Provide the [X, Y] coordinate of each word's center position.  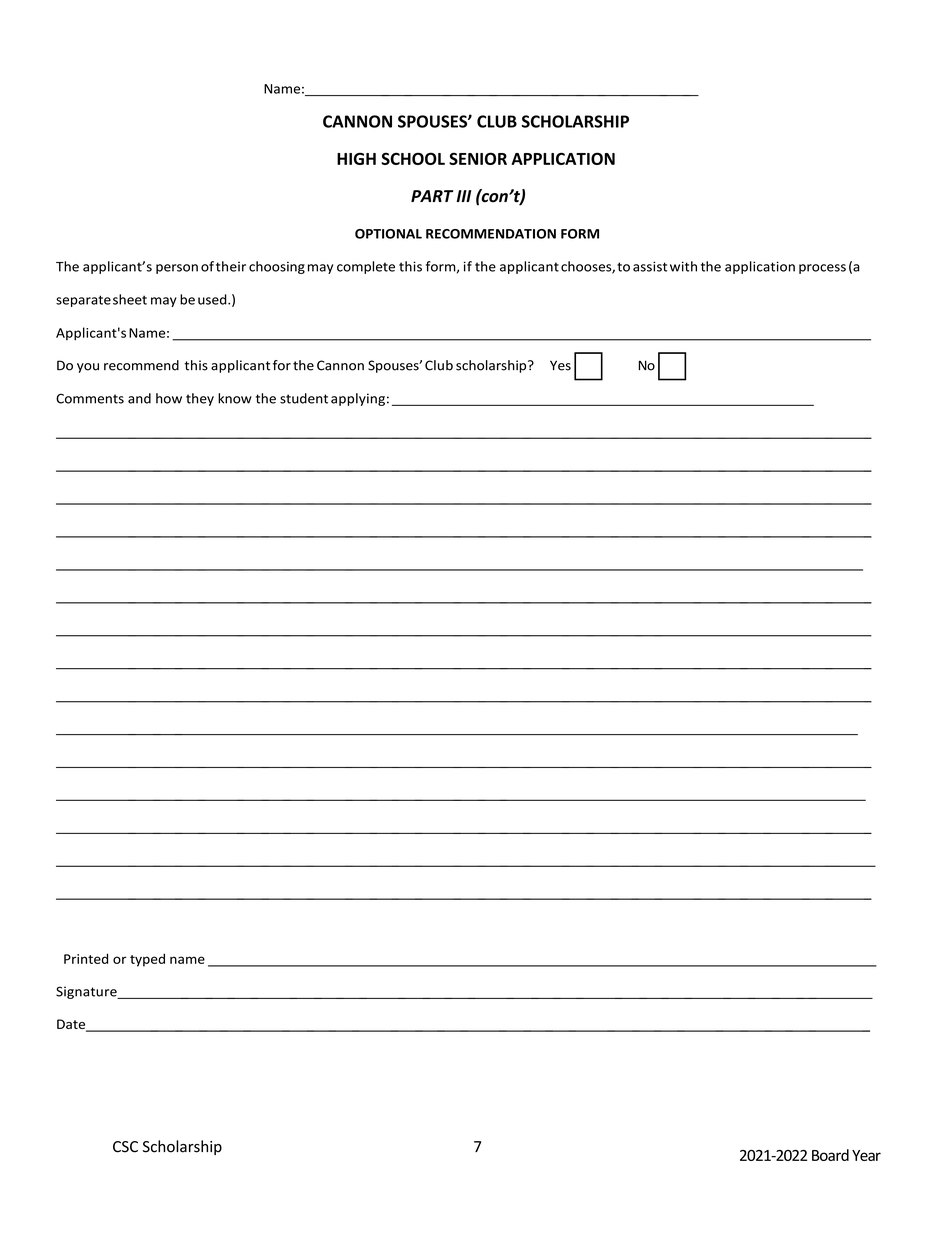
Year [866, 1155]
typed [147, 960]
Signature [87, 992]
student [304, 398]
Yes [560, 365]
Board [830, 1155]
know [235, 398]
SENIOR [478, 158]
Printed [86, 958]
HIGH [356, 159]
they [200, 399]
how [169, 398]
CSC [125, 1147]
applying [358, 399]
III [463, 196]
